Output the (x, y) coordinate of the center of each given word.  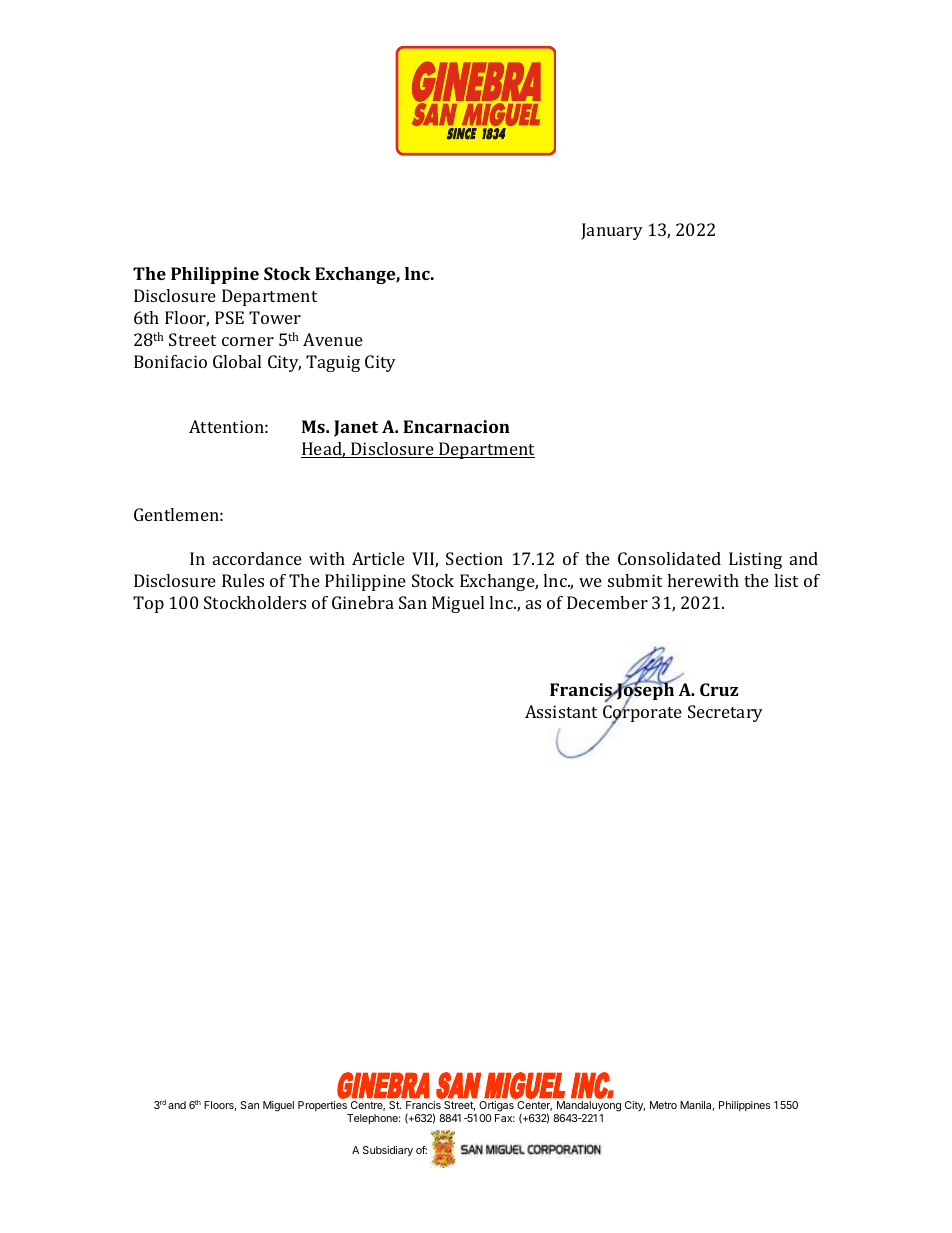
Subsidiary (388, 1151)
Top (148, 604)
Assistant (561, 711)
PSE (229, 317)
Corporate (642, 714)
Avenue (333, 339)
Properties (323, 1108)
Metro (663, 1105)
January (612, 231)
